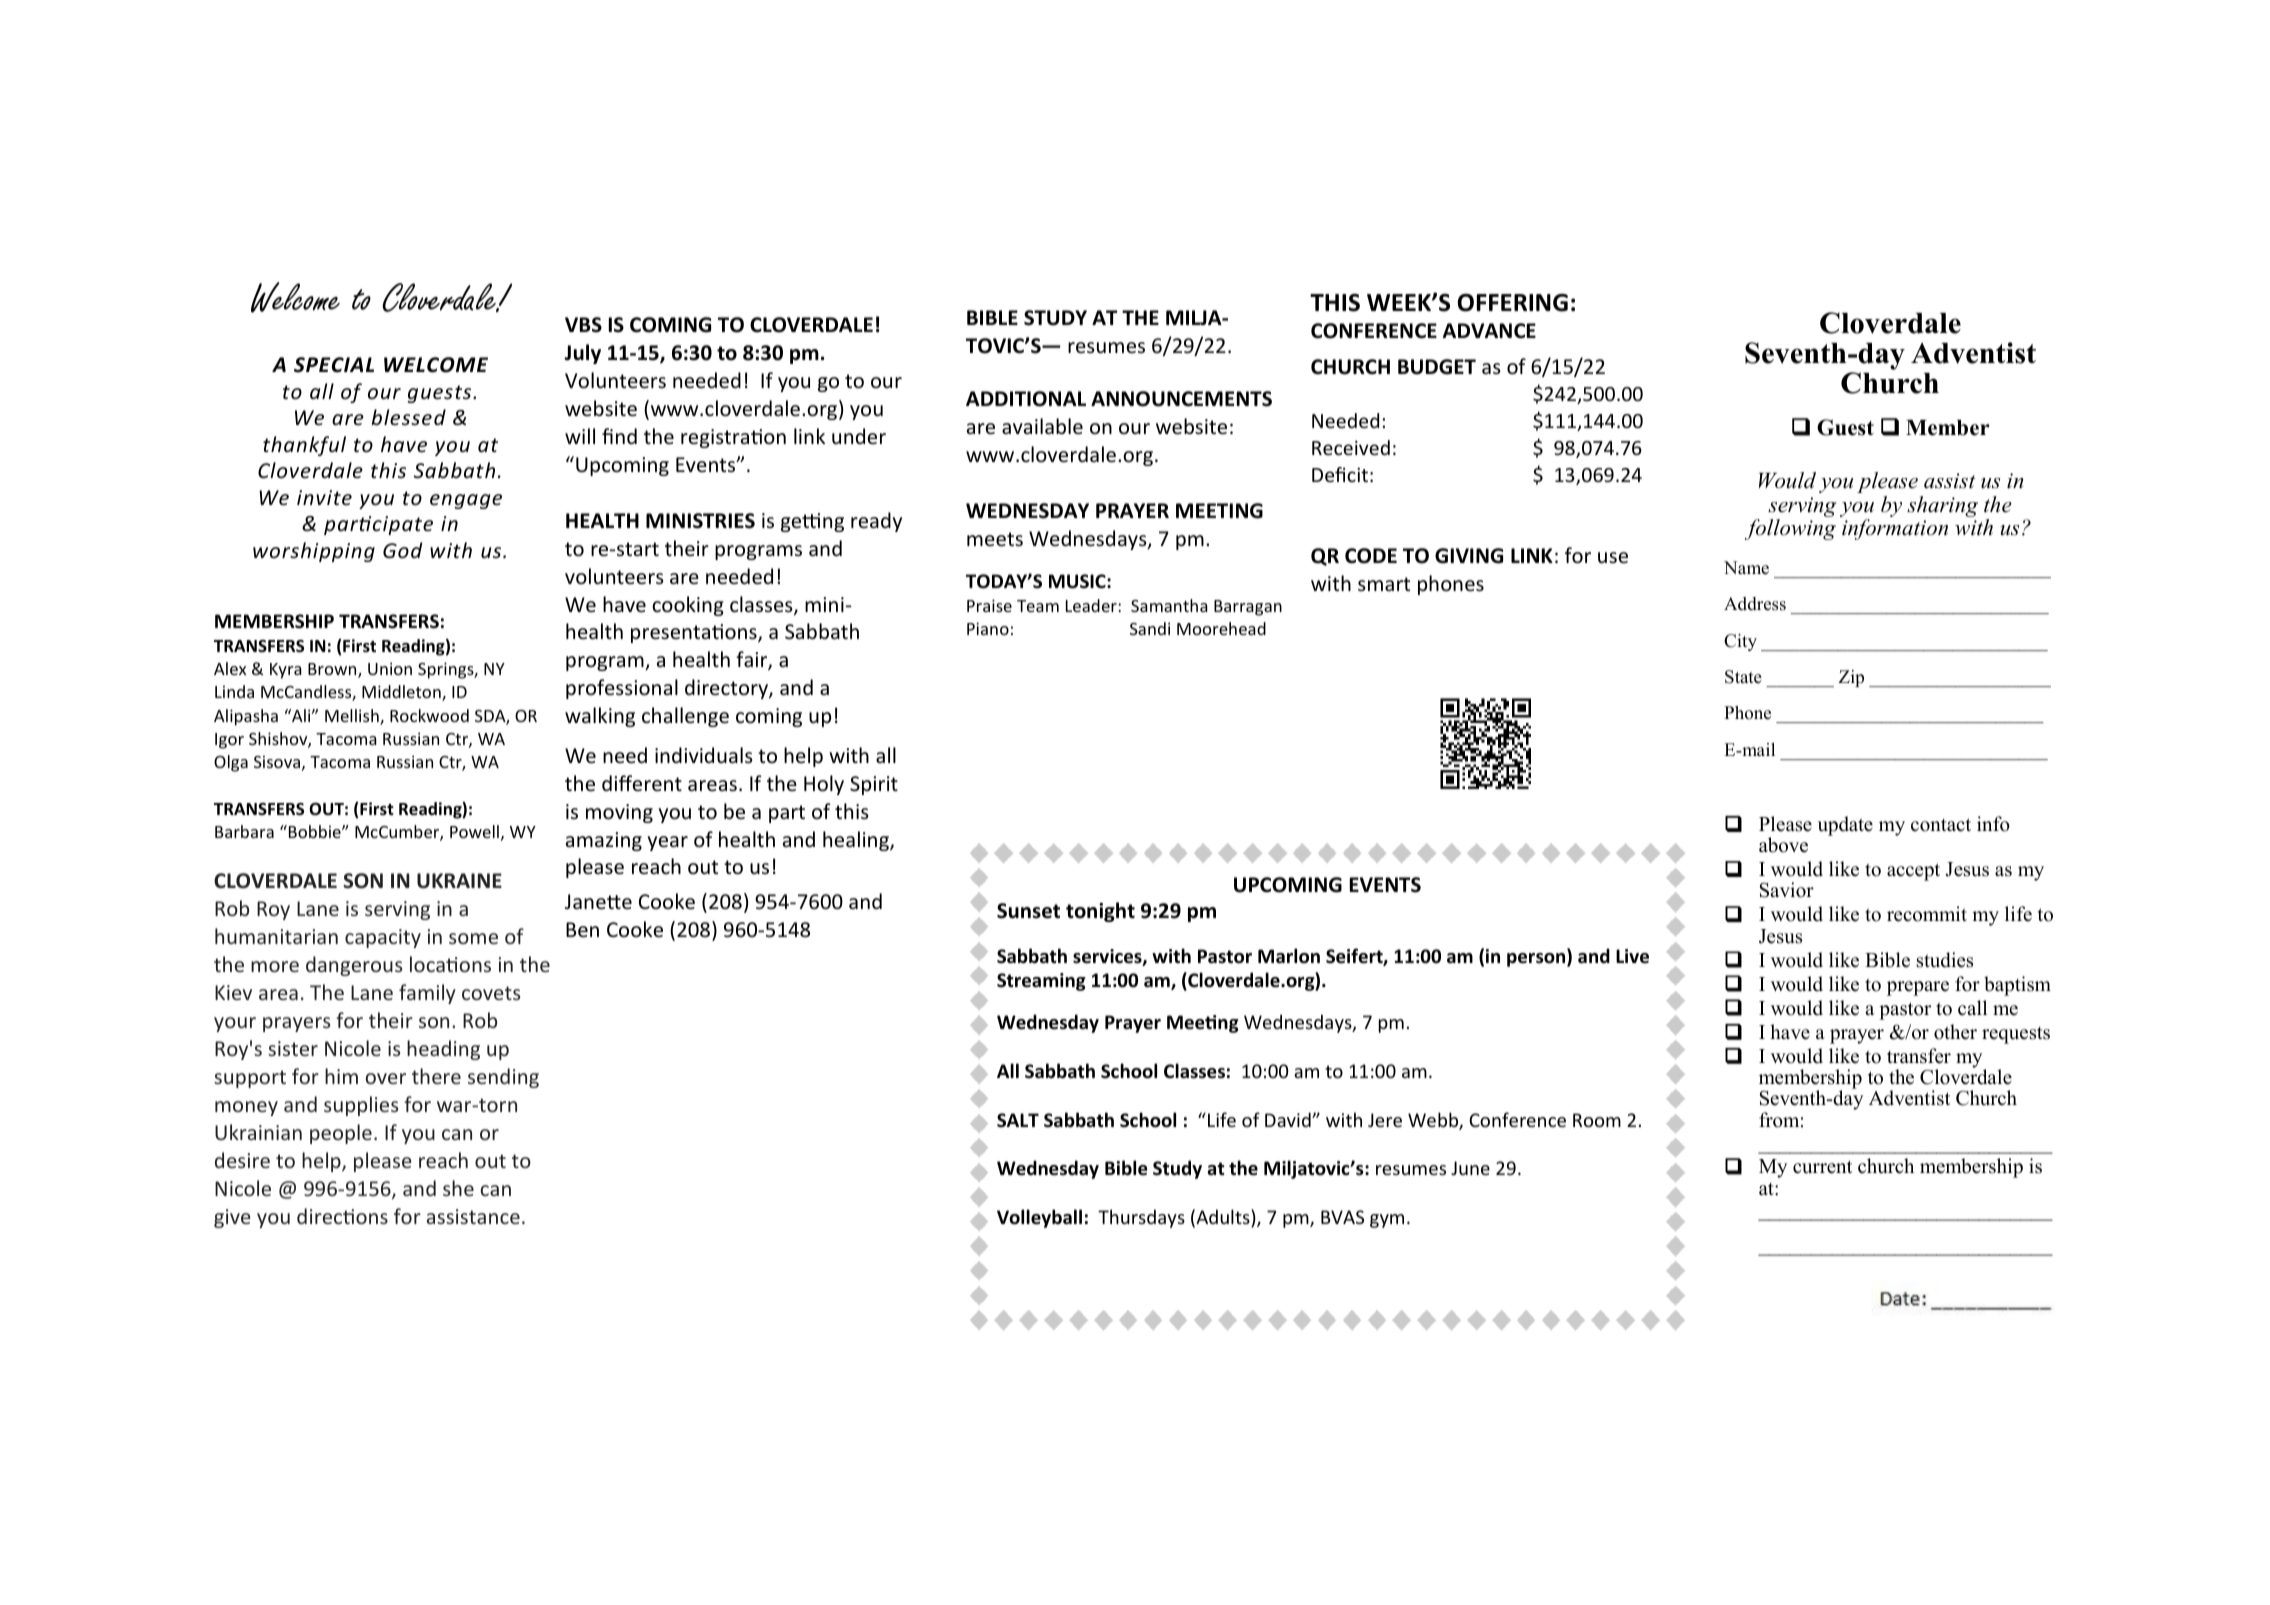 Image resolution: width=2270 pixels, height=1605 pixels. Describe the element at coordinates (466, 501) in the page. I see `engage` at that location.
